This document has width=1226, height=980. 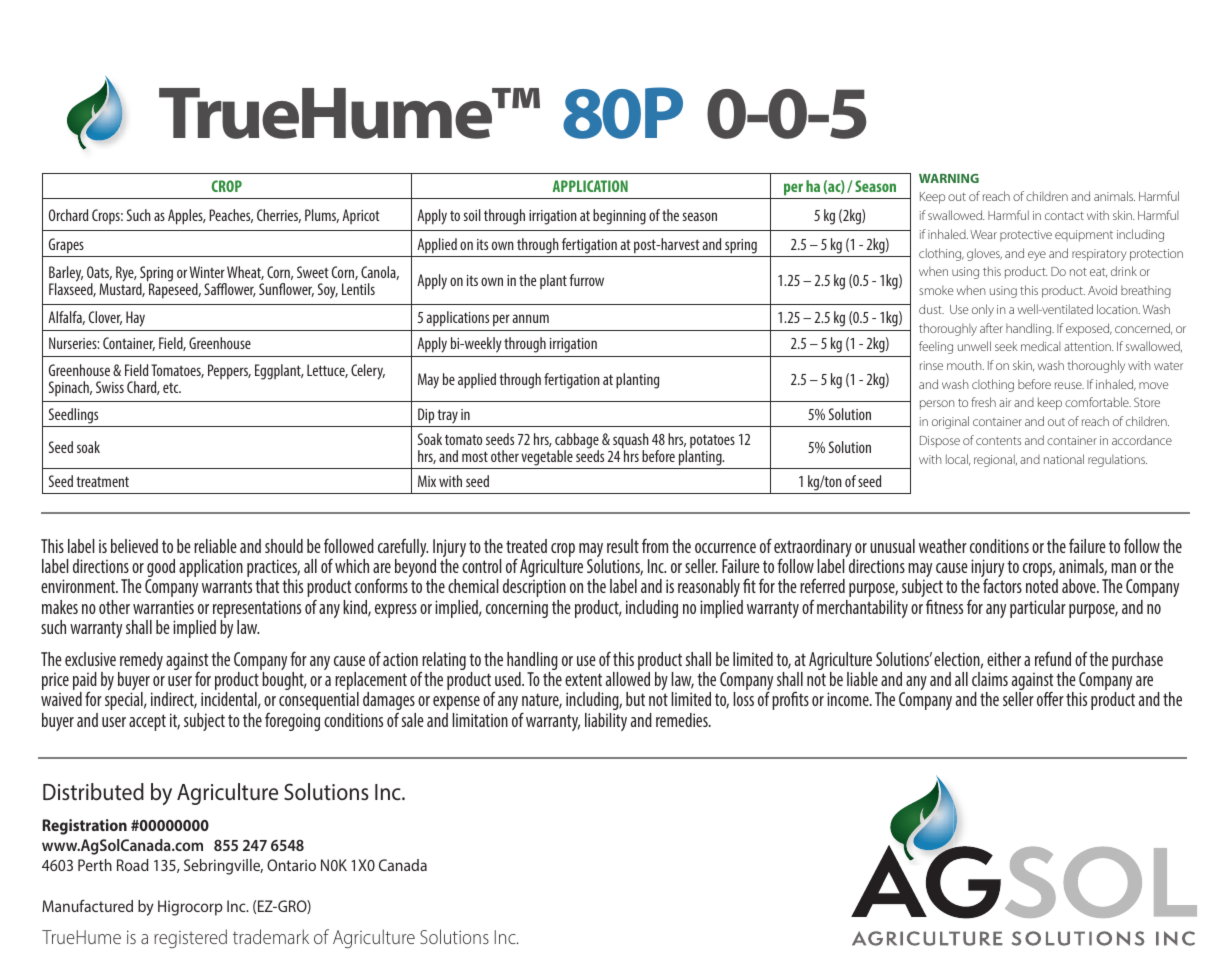 What do you see at coordinates (631, 442) in the document?
I see `squash` at bounding box center [631, 442].
